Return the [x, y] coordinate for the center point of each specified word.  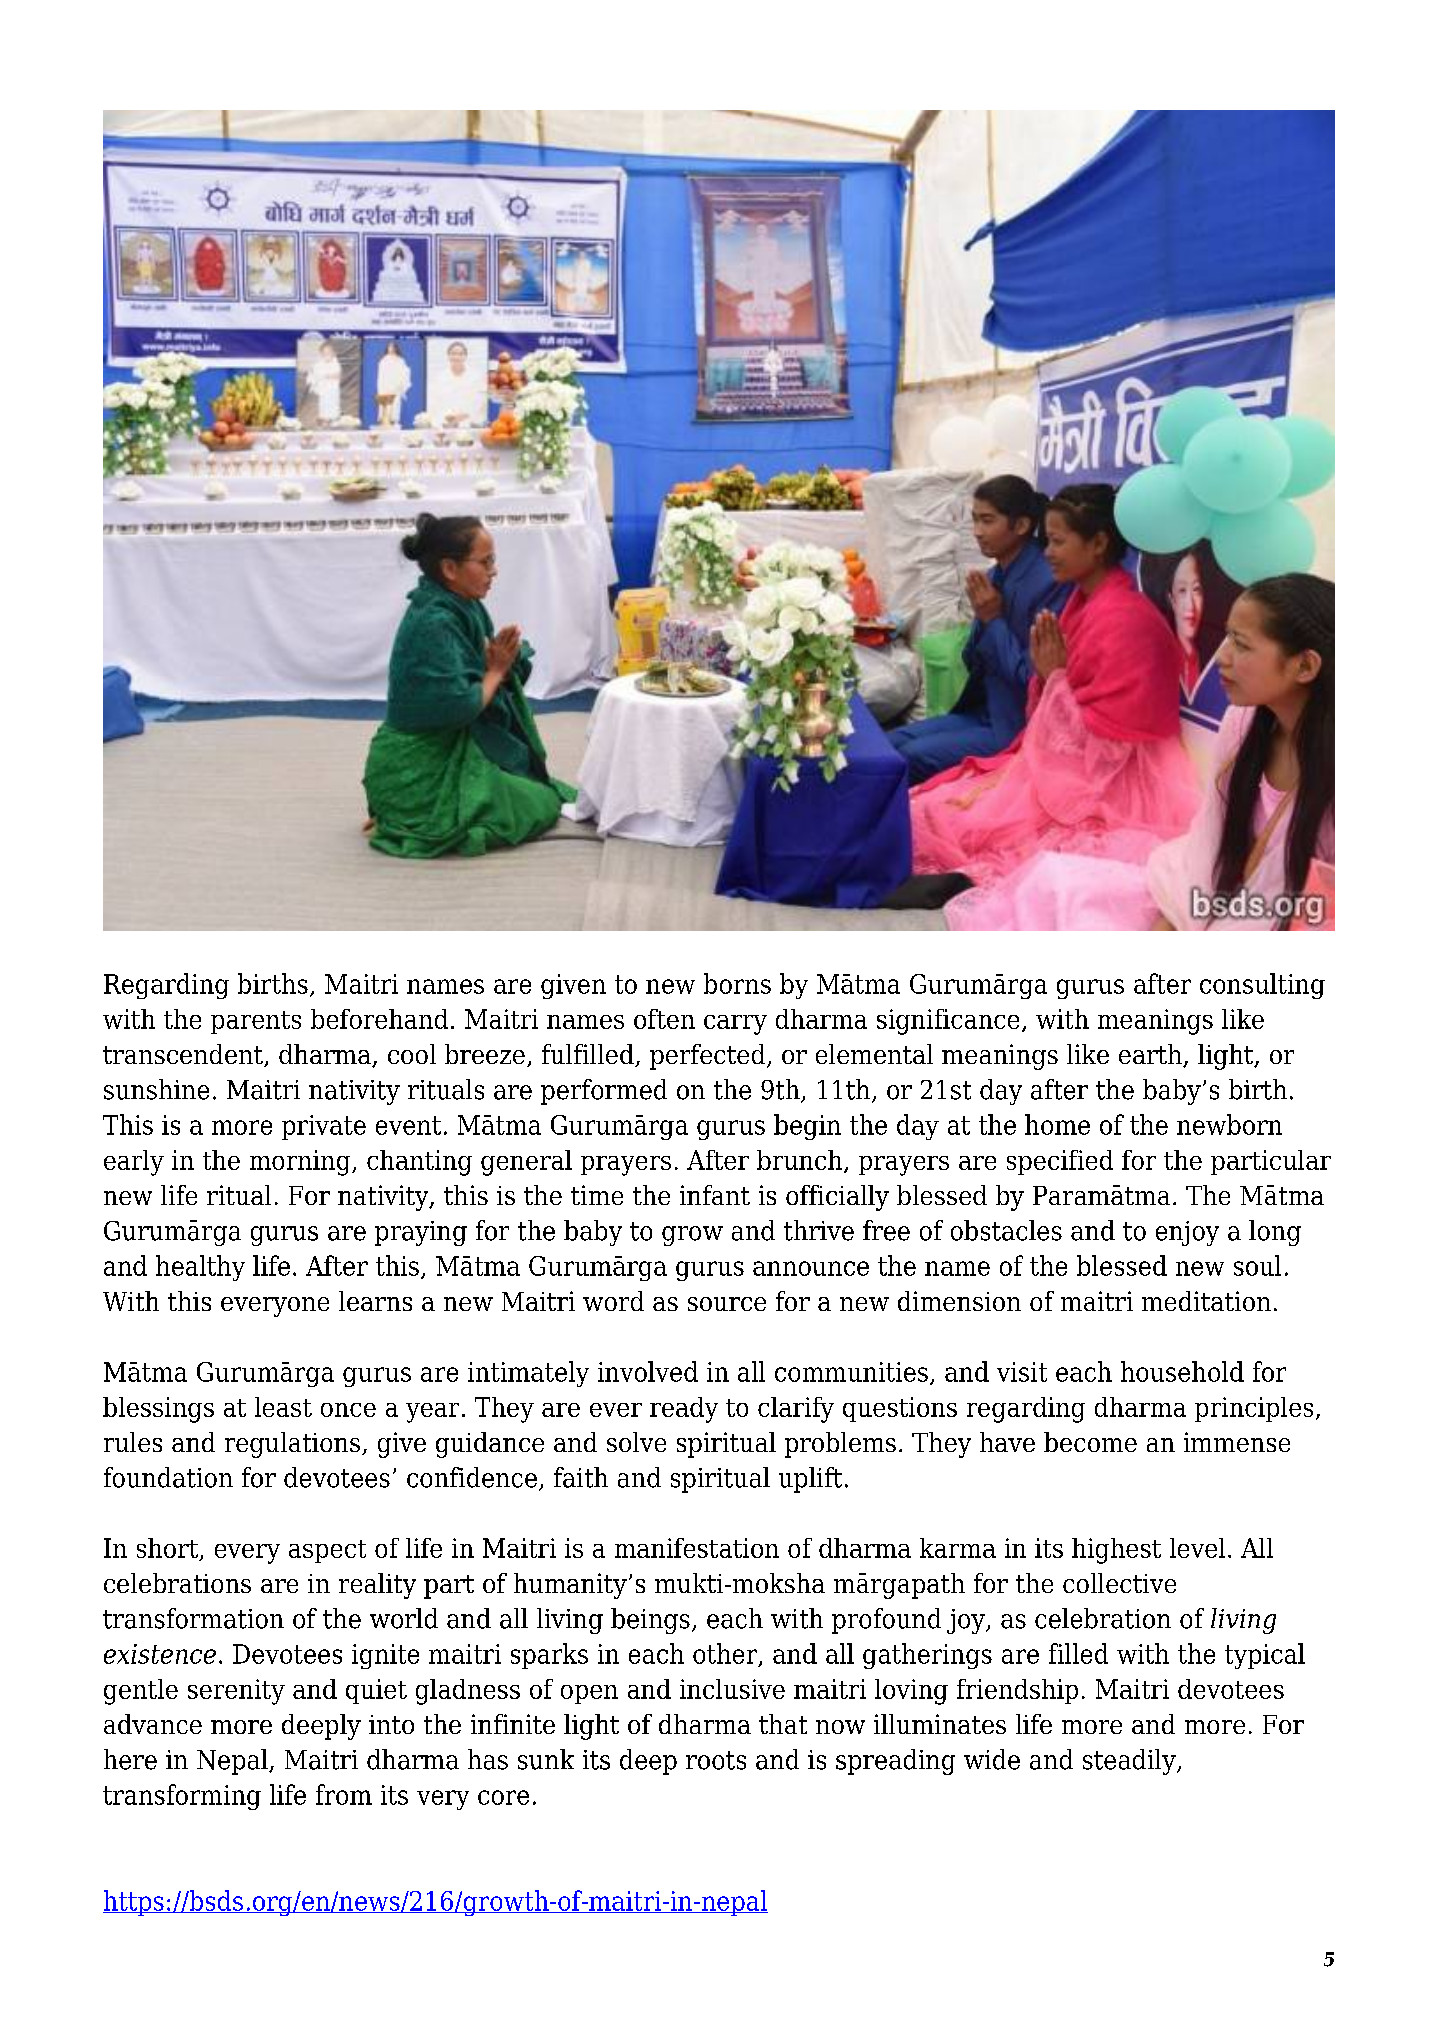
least [283, 1407]
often [664, 1019]
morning [301, 1163]
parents [256, 1022]
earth [1151, 1055]
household [1182, 1371]
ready [684, 1410]
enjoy [1187, 1233]
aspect [327, 1551]
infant [715, 1195]
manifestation [697, 1548]
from [344, 1794]
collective [1119, 1583]
